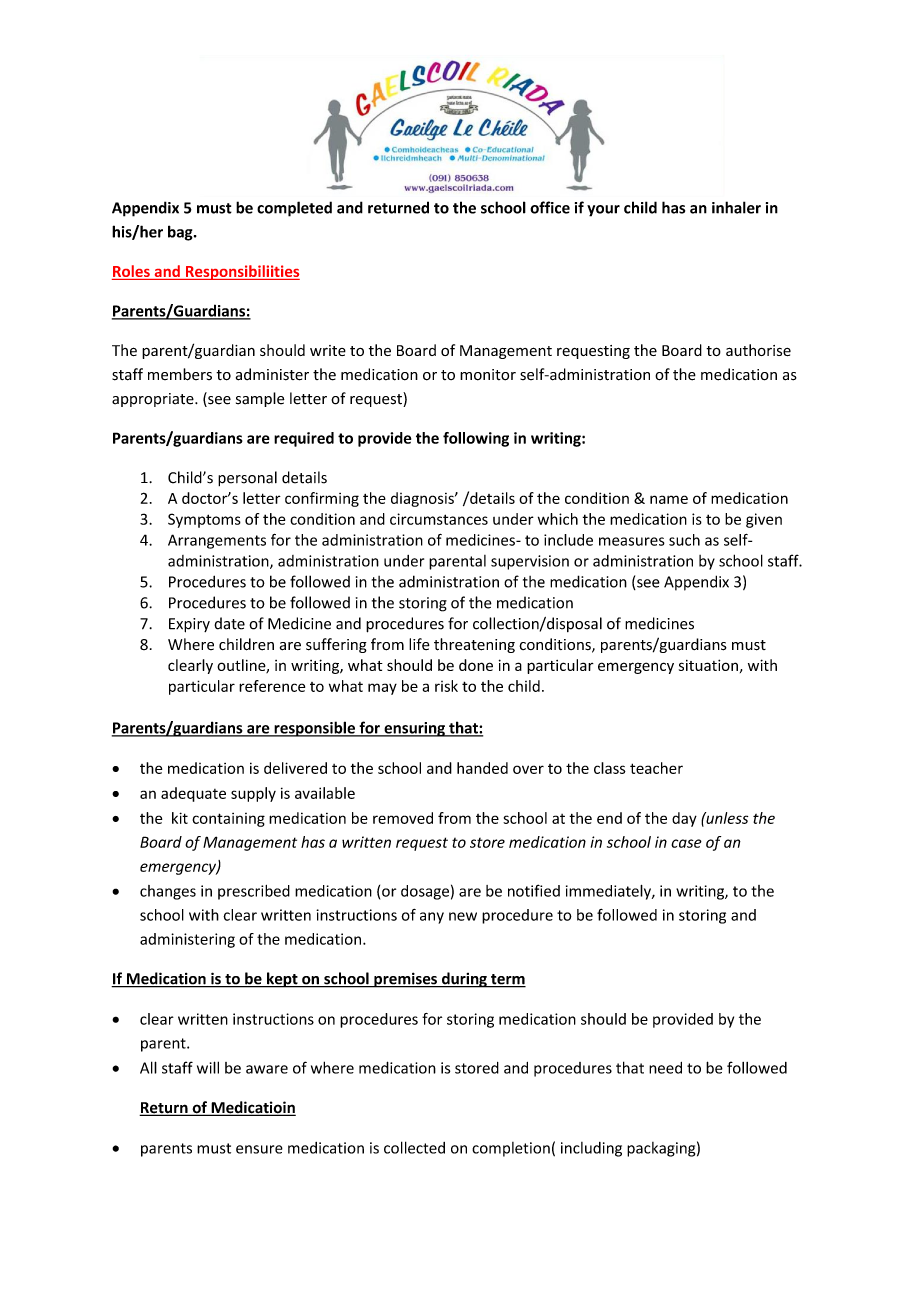 This page has width=924, height=1308. What do you see at coordinates (439, 519) in the page?
I see `circumstances` at bounding box center [439, 519].
